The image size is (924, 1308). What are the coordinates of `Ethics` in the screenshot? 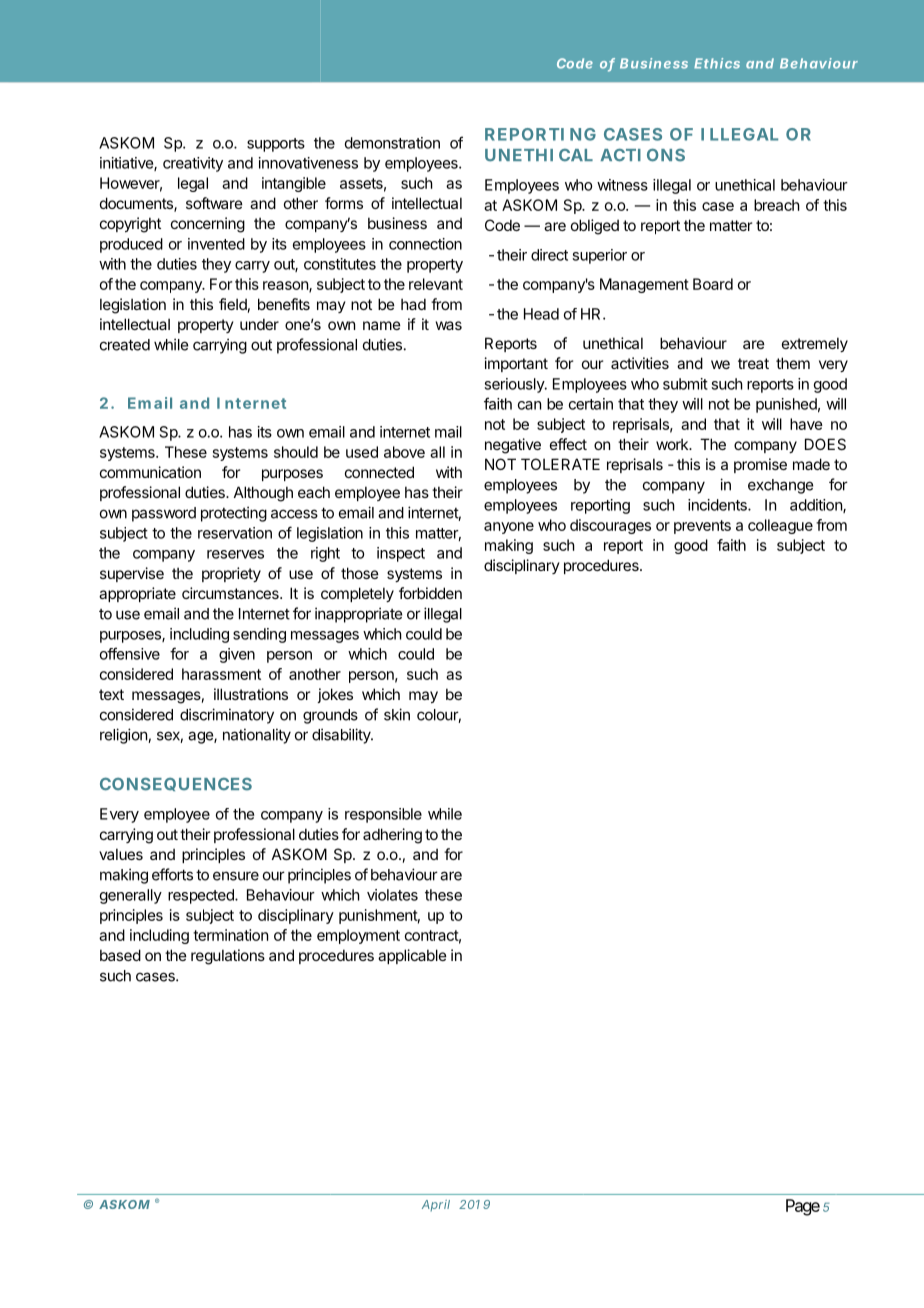 It's located at (717, 63).
